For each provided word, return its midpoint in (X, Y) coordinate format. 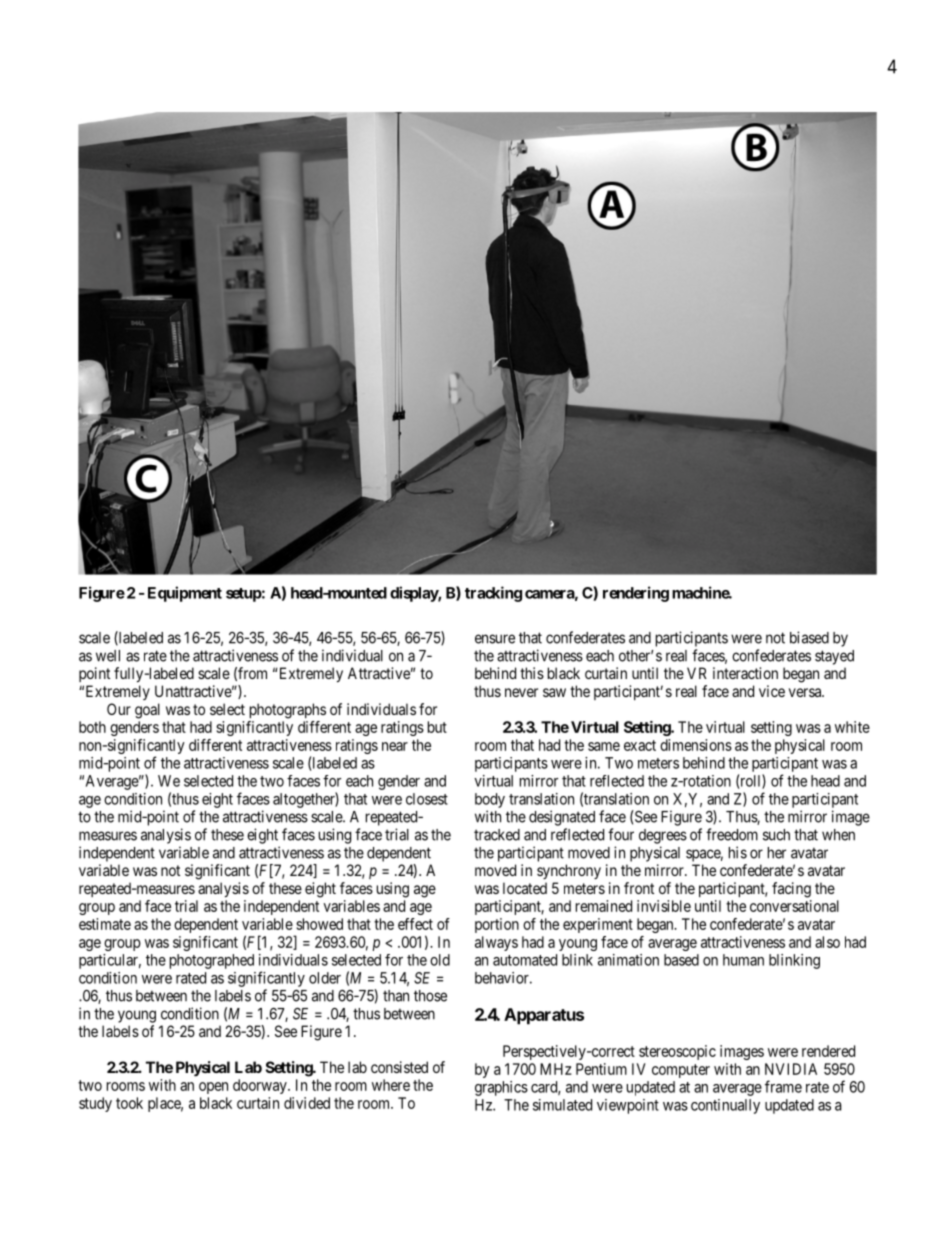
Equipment (185, 594)
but (437, 727)
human (743, 960)
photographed (212, 961)
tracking (493, 594)
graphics (501, 1088)
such (776, 835)
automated (525, 960)
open (213, 1088)
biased (809, 637)
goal (147, 711)
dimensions (696, 745)
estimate (105, 924)
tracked (497, 835)
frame (783, 1086)
